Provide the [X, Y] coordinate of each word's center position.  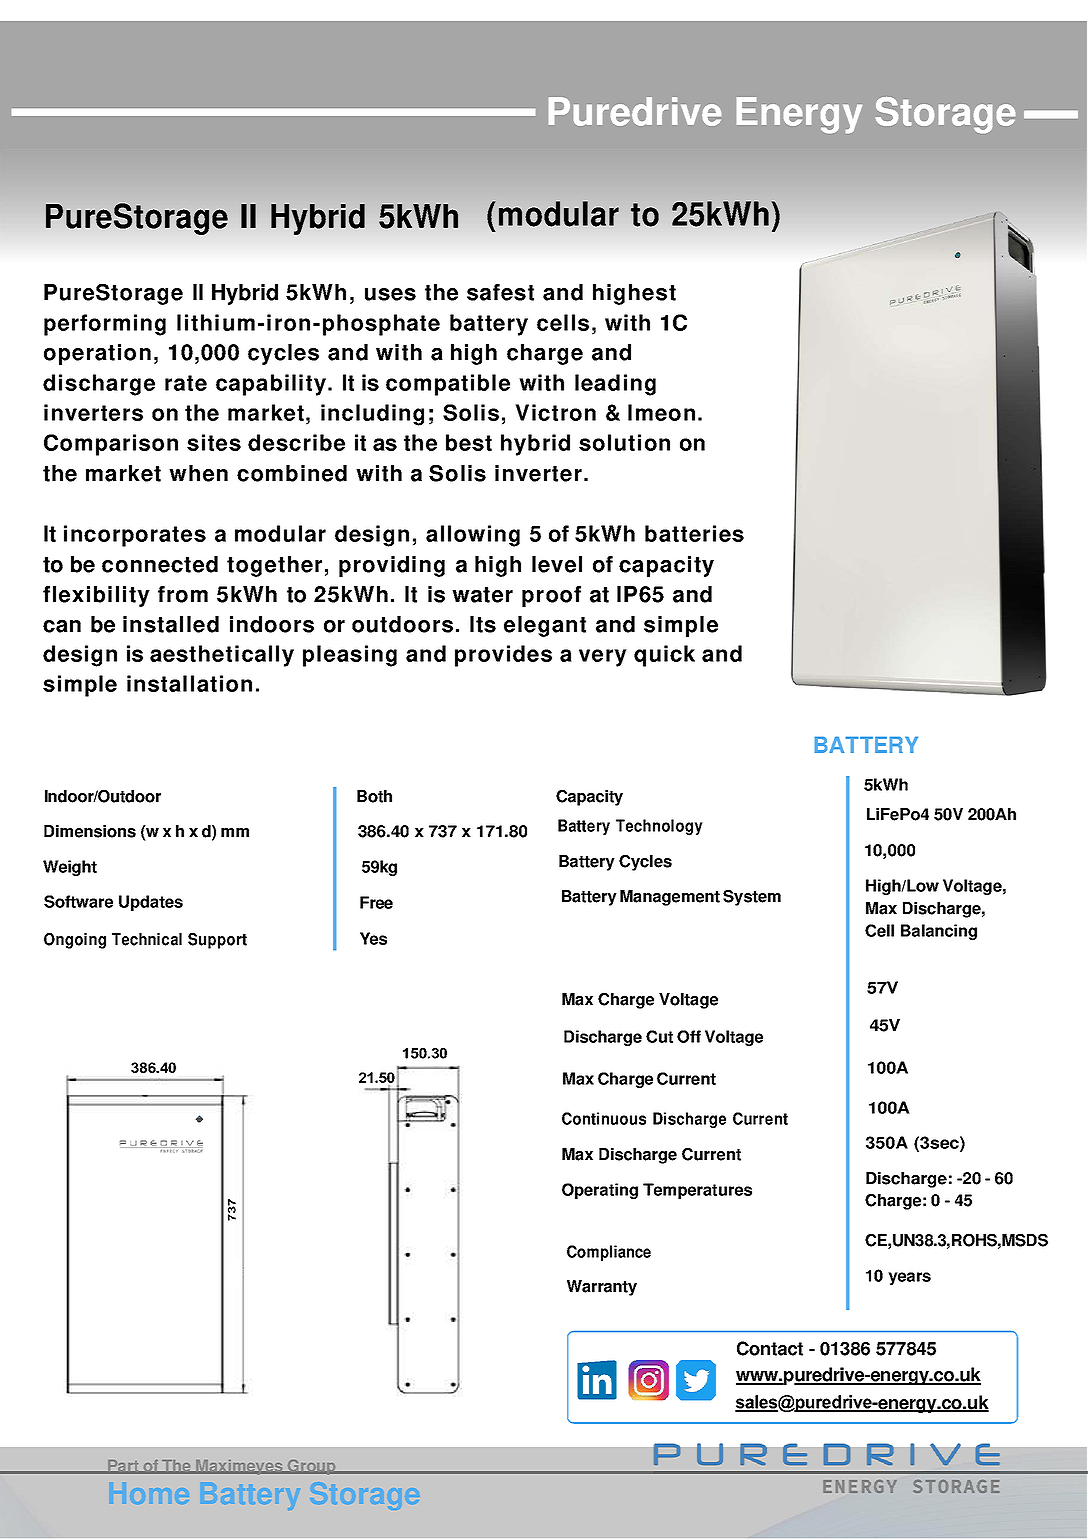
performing [105, 325]
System [752, 898]
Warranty [602, 1288]
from [183, 594]
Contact [770, 1348]
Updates [151, 903]
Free [376, 902]
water [482, 595]
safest [500, 292]
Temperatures [697, 1191]
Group [311, 1467]
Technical [147, 939]
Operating [600, 1191]
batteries [694, 533]
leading [615, 385]
